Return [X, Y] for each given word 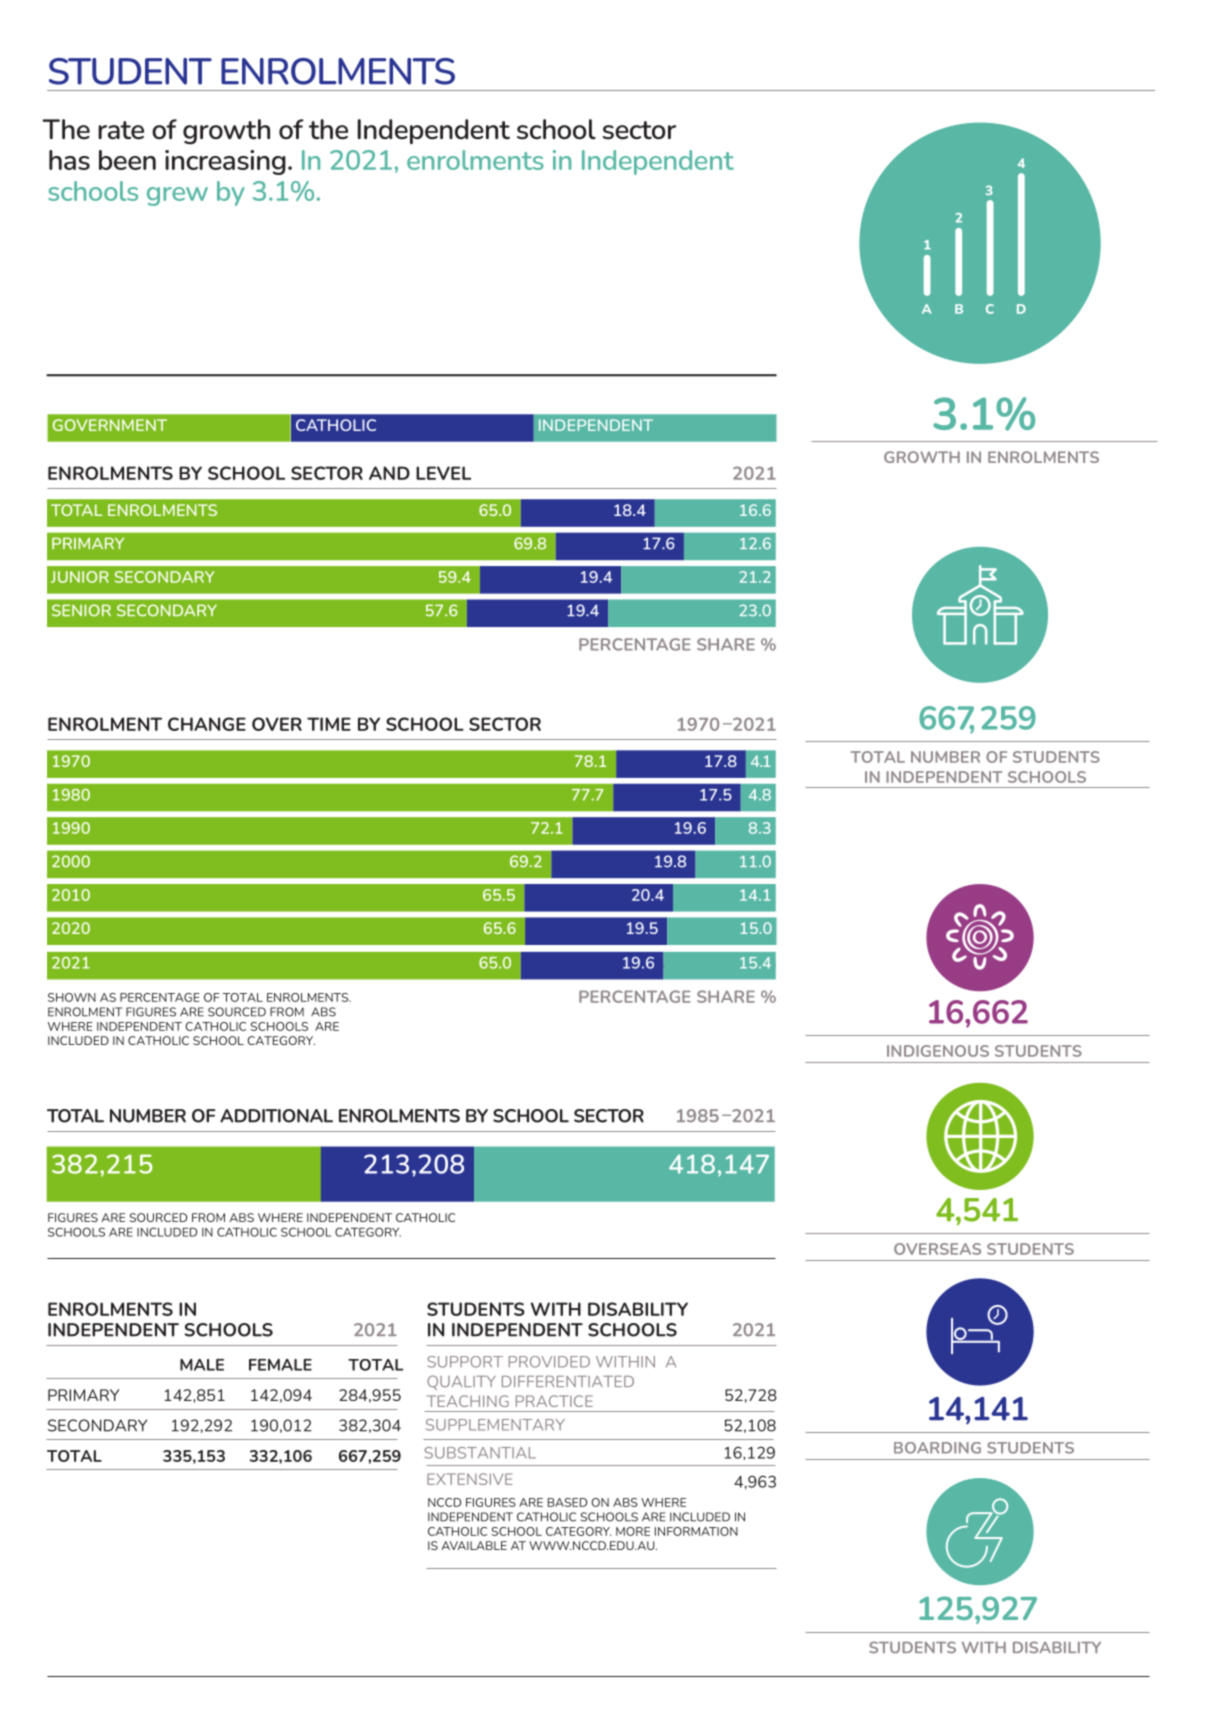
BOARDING [937, 1448]
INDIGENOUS [938, 1051]
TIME [329, 724]
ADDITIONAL [276, 1116]
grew [177, 196]
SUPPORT [465, 1362]
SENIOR [81, 610]
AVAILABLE [474, 1545]
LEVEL [443, 473]
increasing [225, 162]
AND [389, 473]
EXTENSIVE [470, 1479]
